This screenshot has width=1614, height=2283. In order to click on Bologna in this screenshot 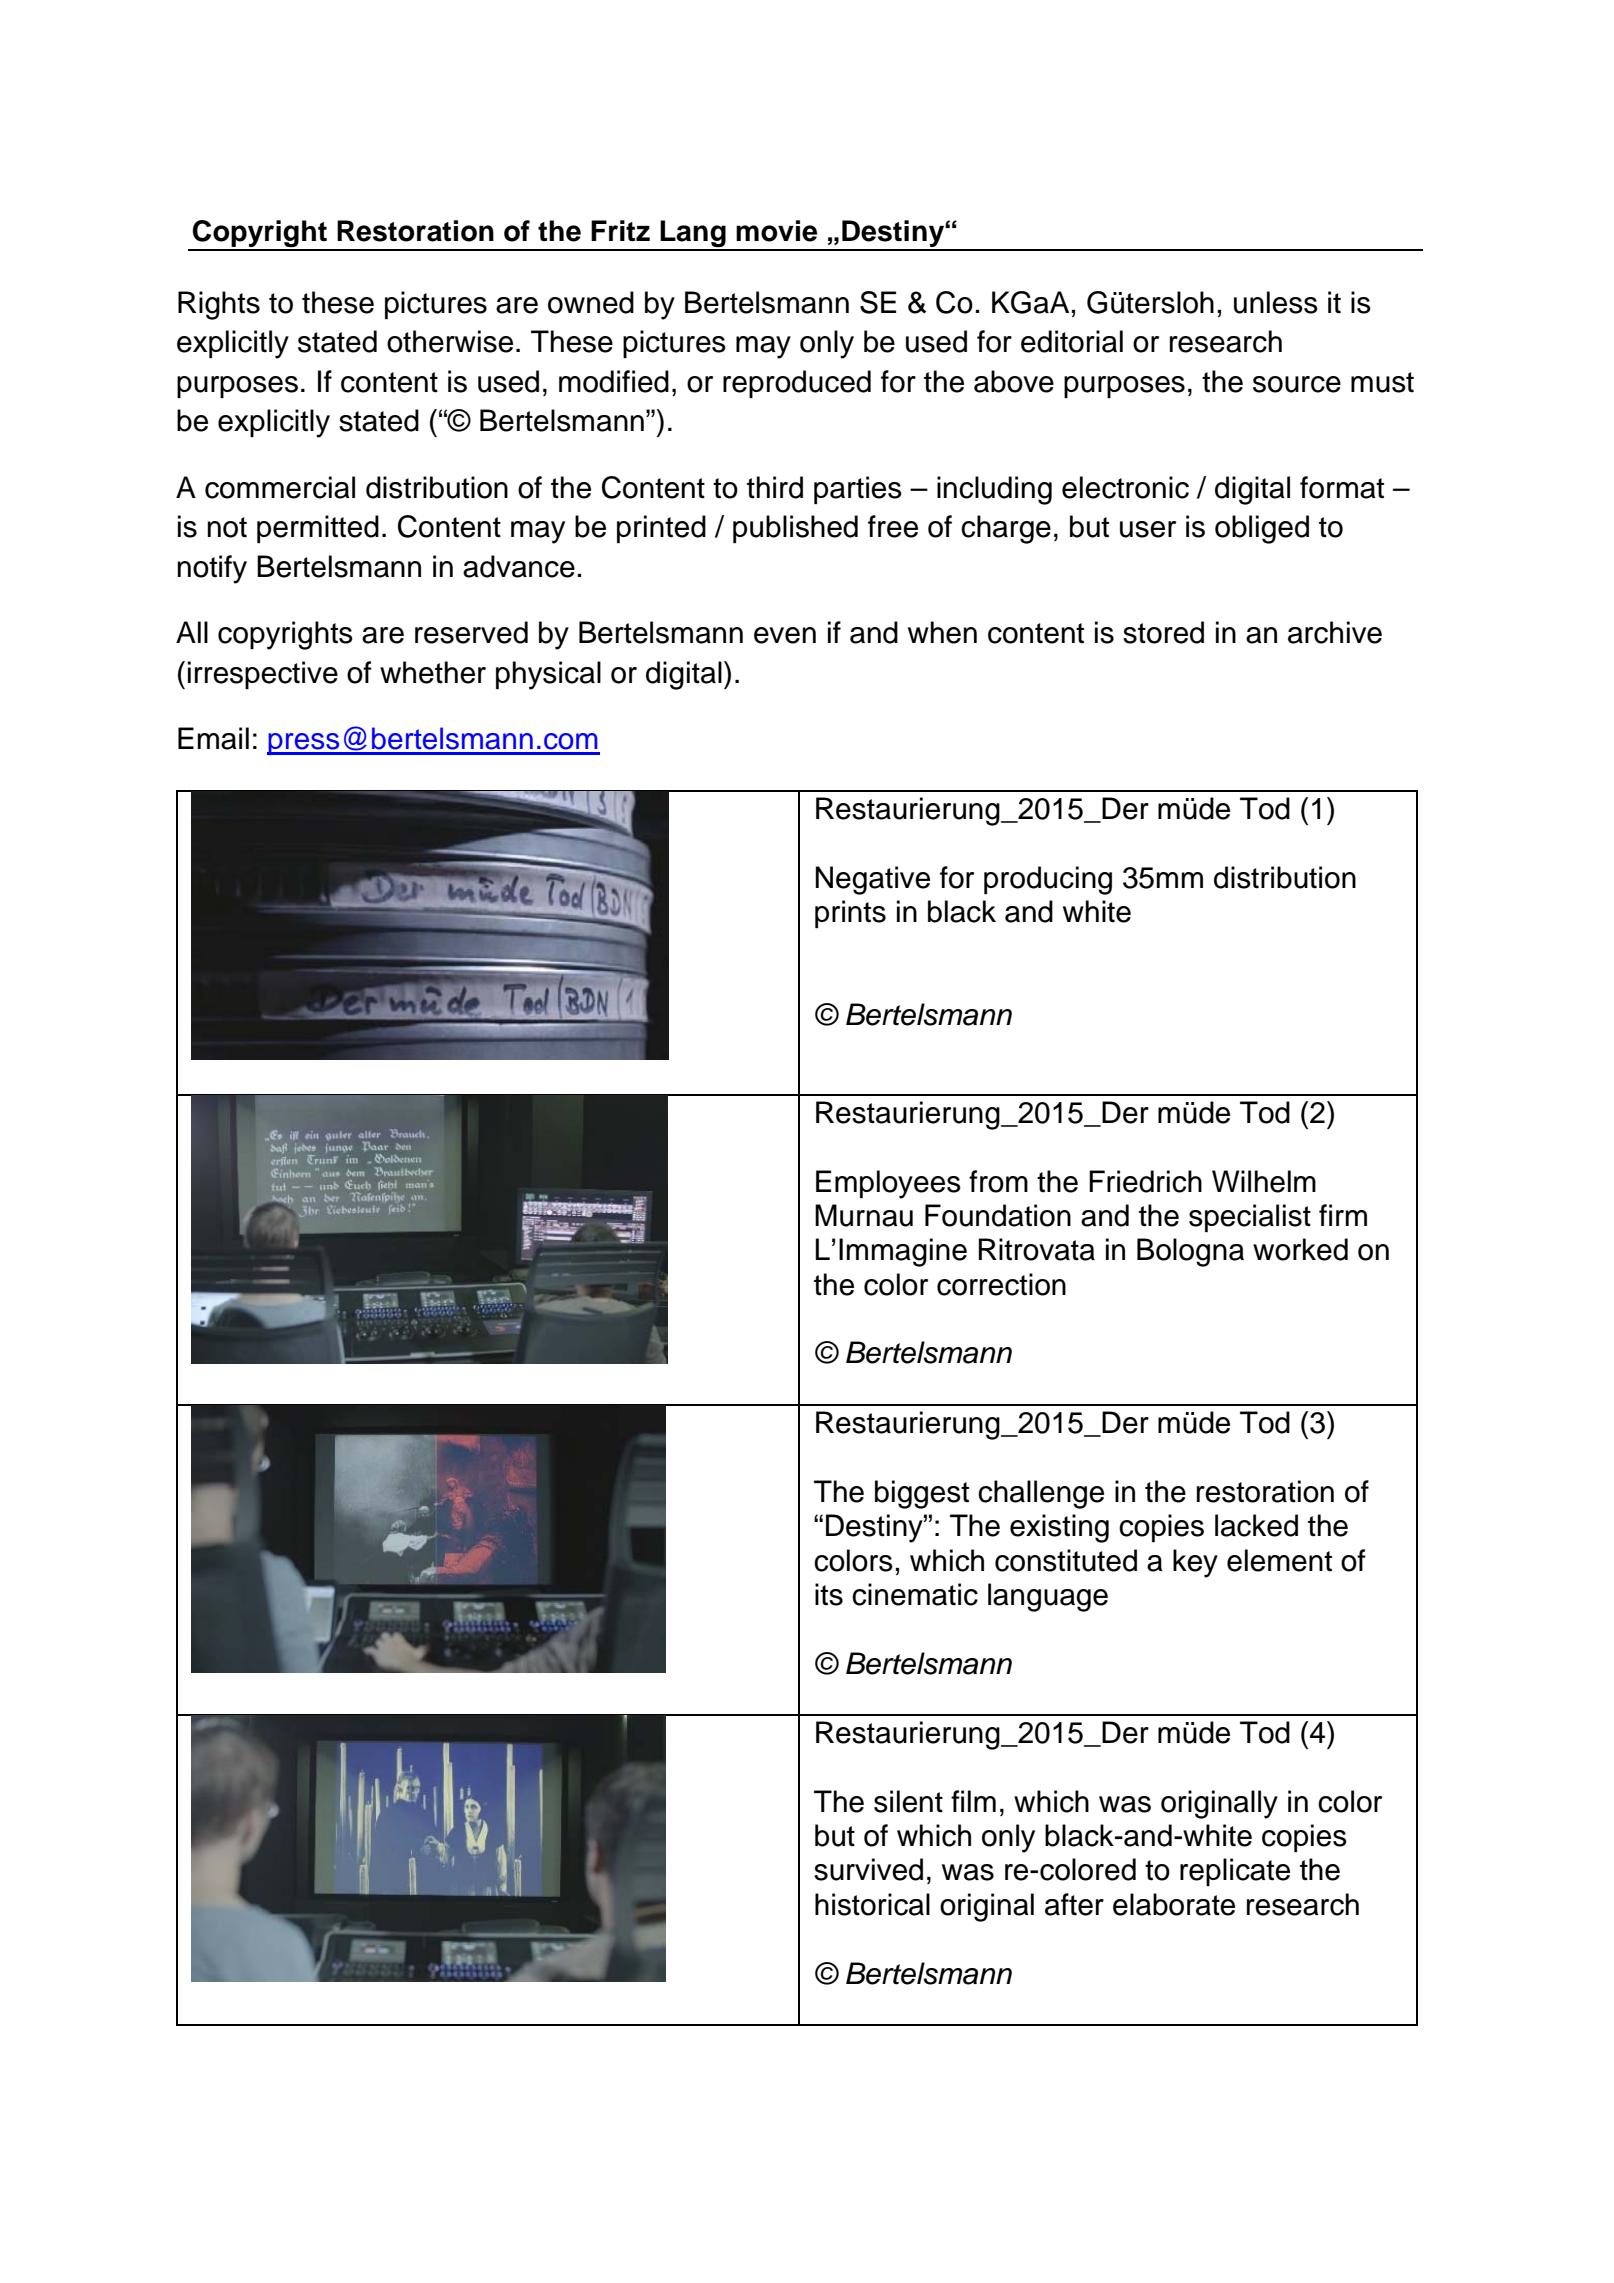, I will do `click(1190, 1252)`.
